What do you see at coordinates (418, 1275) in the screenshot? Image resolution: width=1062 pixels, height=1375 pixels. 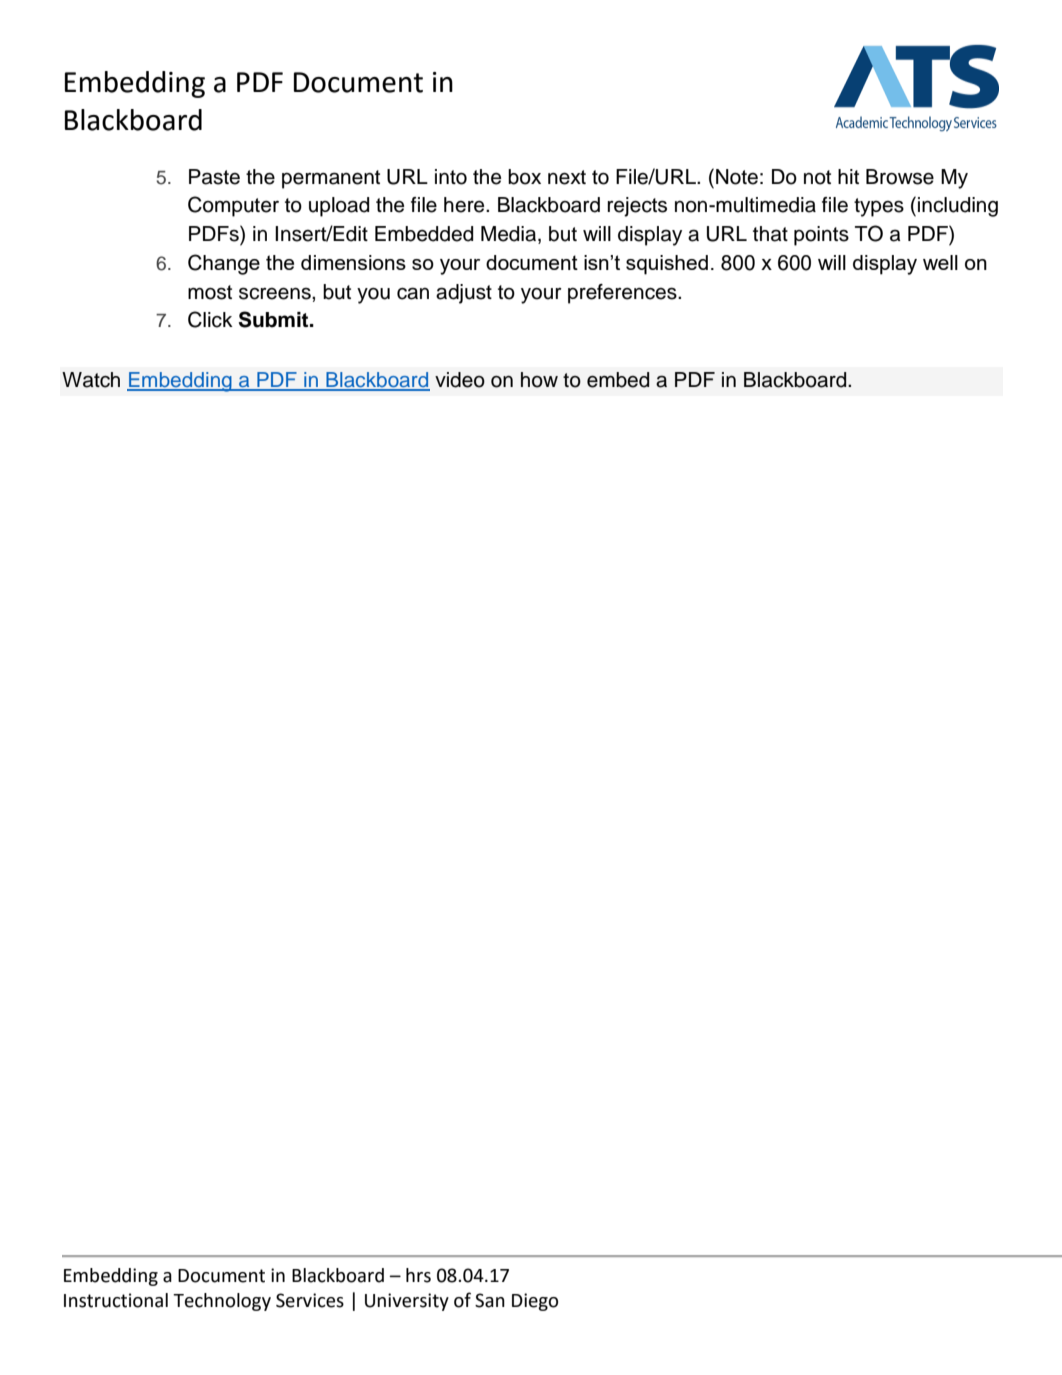 I see `hrs` at bounding box center [418, 1275].
